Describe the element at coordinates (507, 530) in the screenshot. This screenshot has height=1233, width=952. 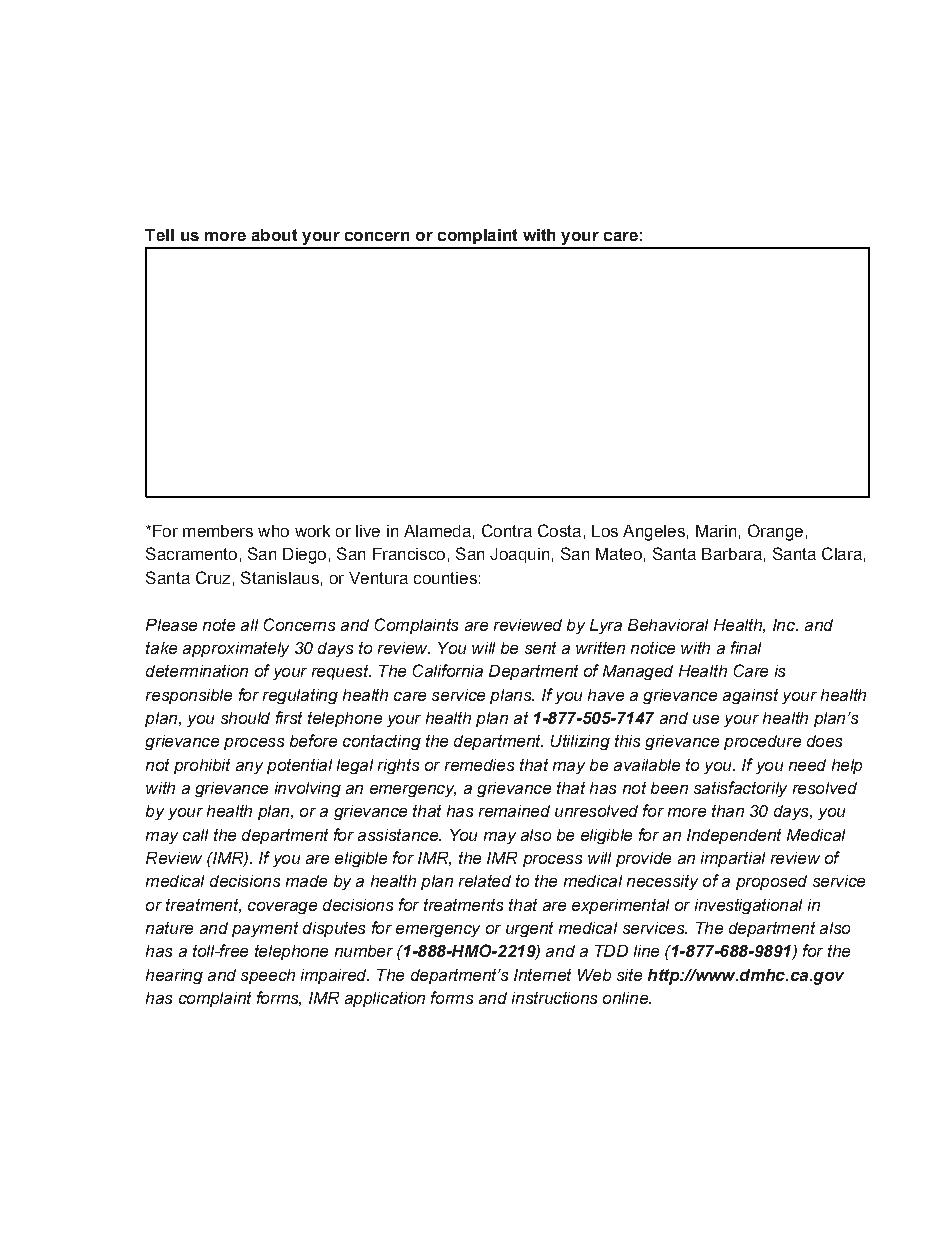
I see `Contra` at that location.
